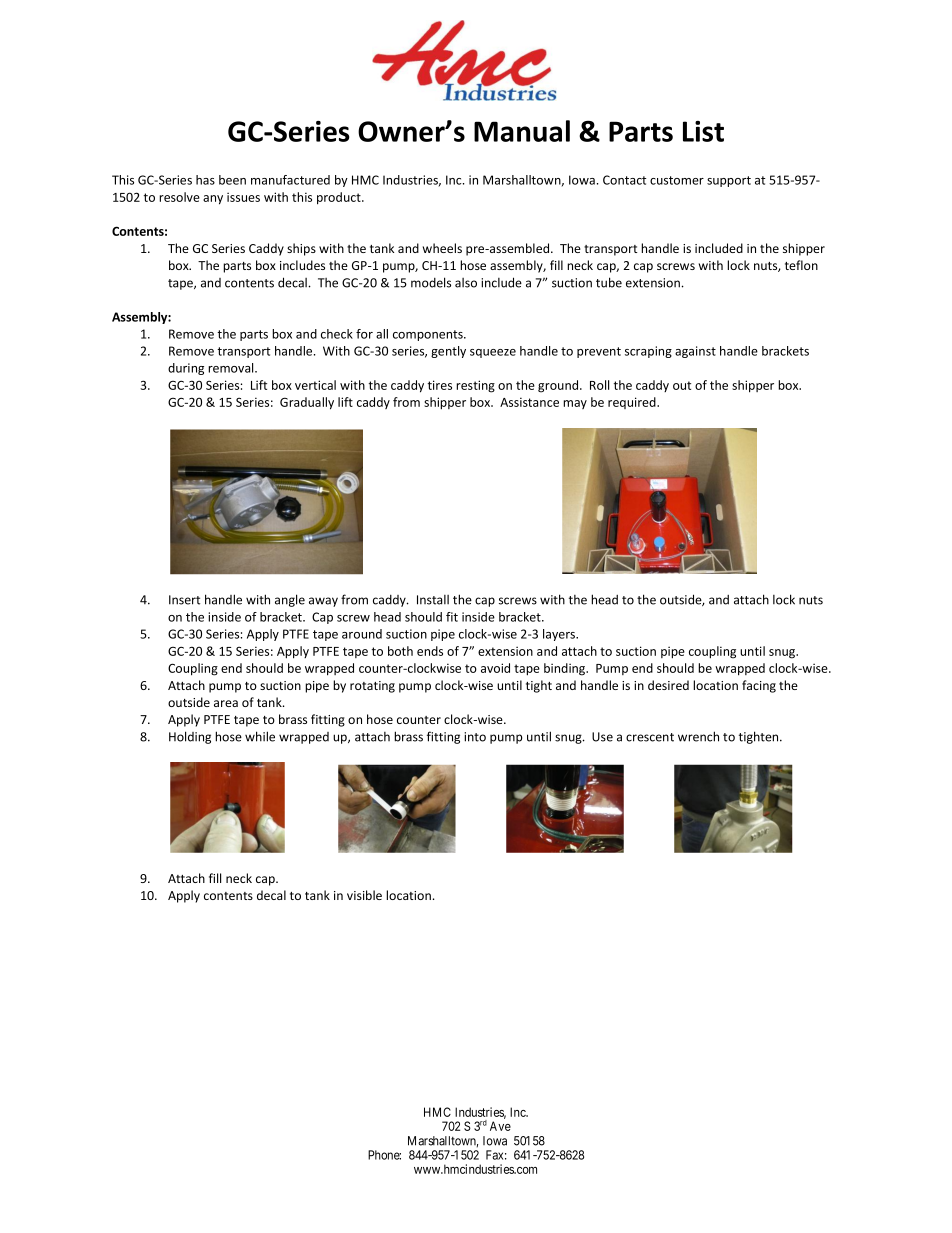 The image size is (952, 1233). I want to click on Ave, so click(500, 1126).
